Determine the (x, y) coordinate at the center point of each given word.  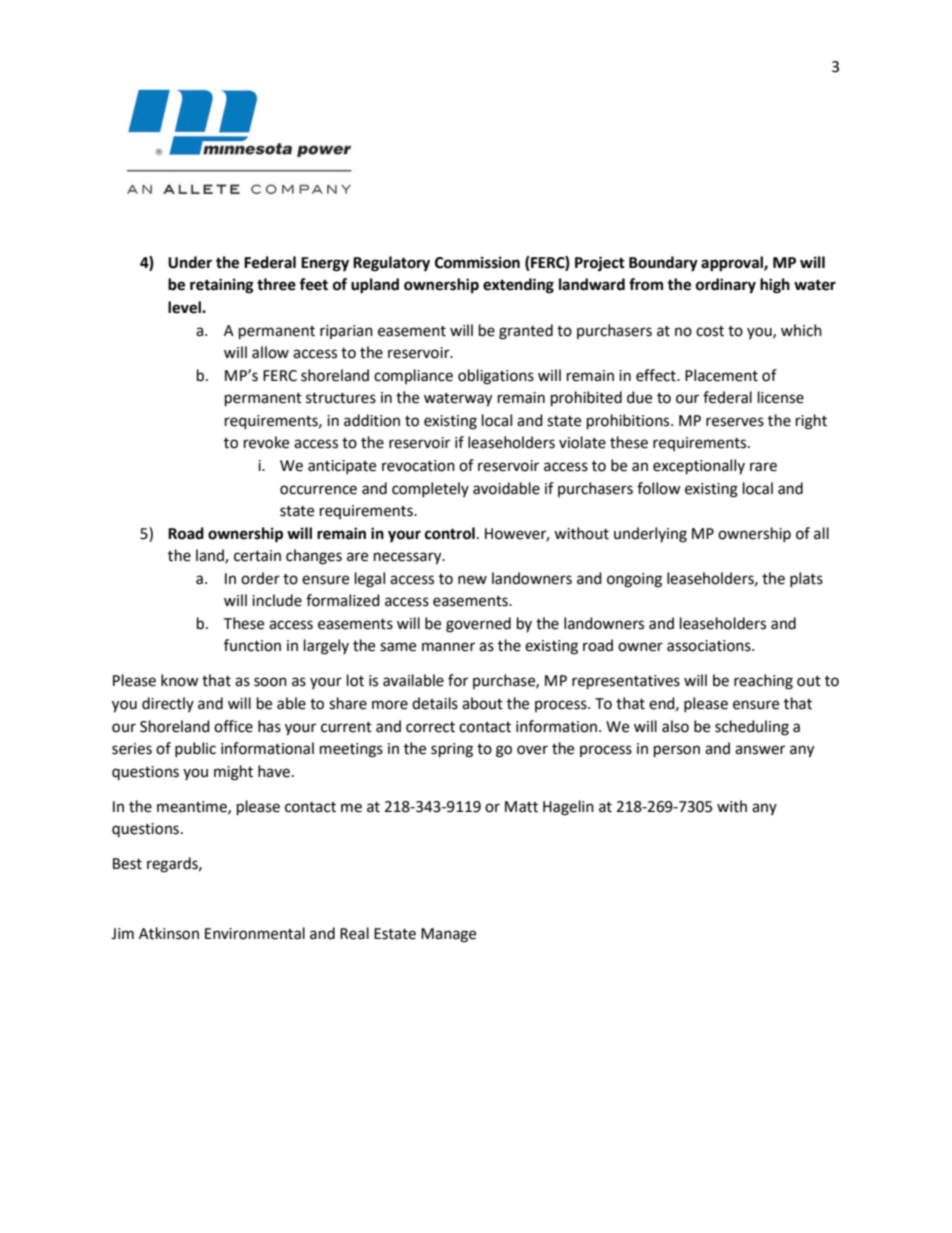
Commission (477, 262)
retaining (222, 286)
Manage (448, 935)
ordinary (726, 286)
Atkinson (169, 933)
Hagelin (568, 808)
